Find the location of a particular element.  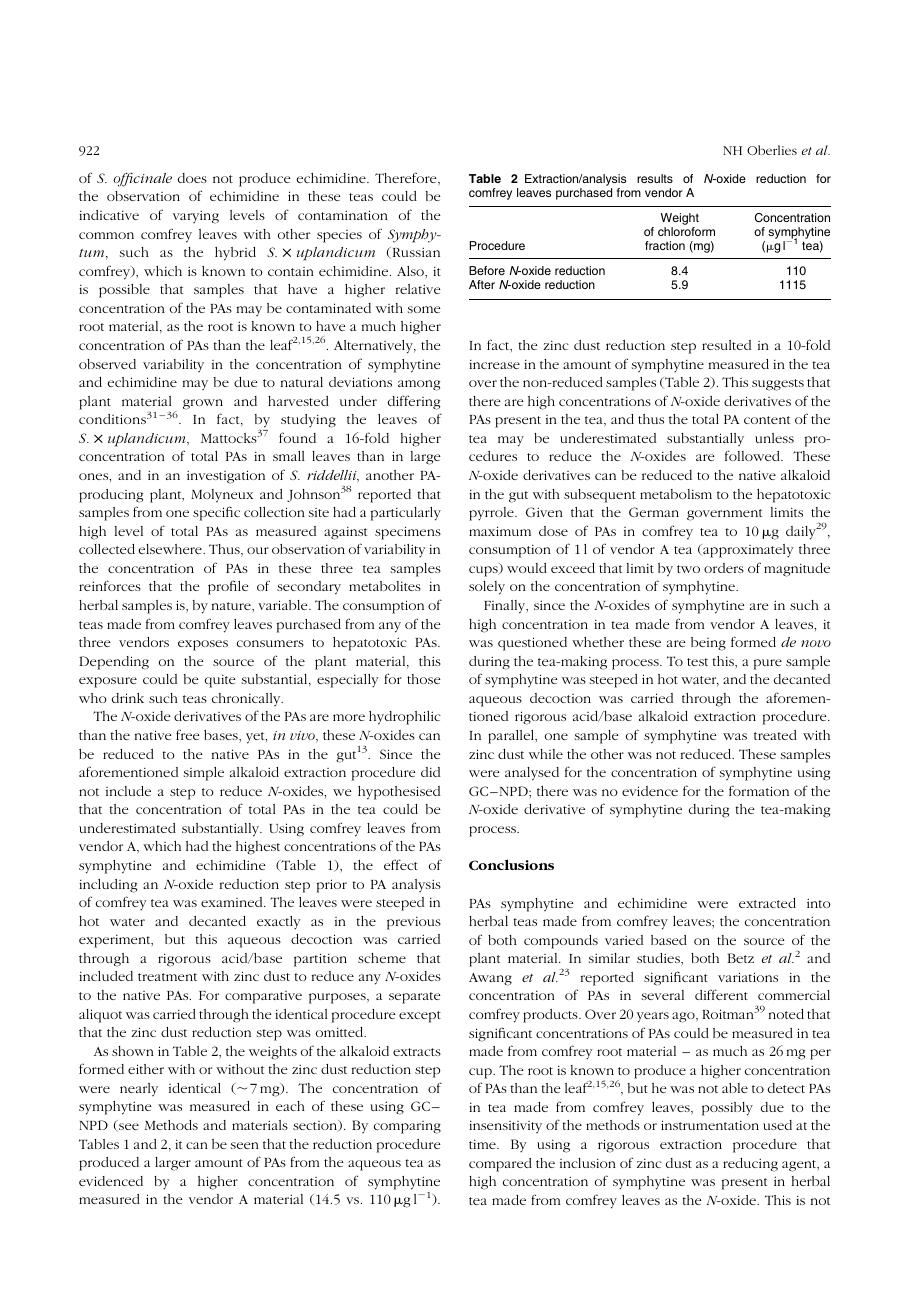

quite is located at coordinates (220, 681).
